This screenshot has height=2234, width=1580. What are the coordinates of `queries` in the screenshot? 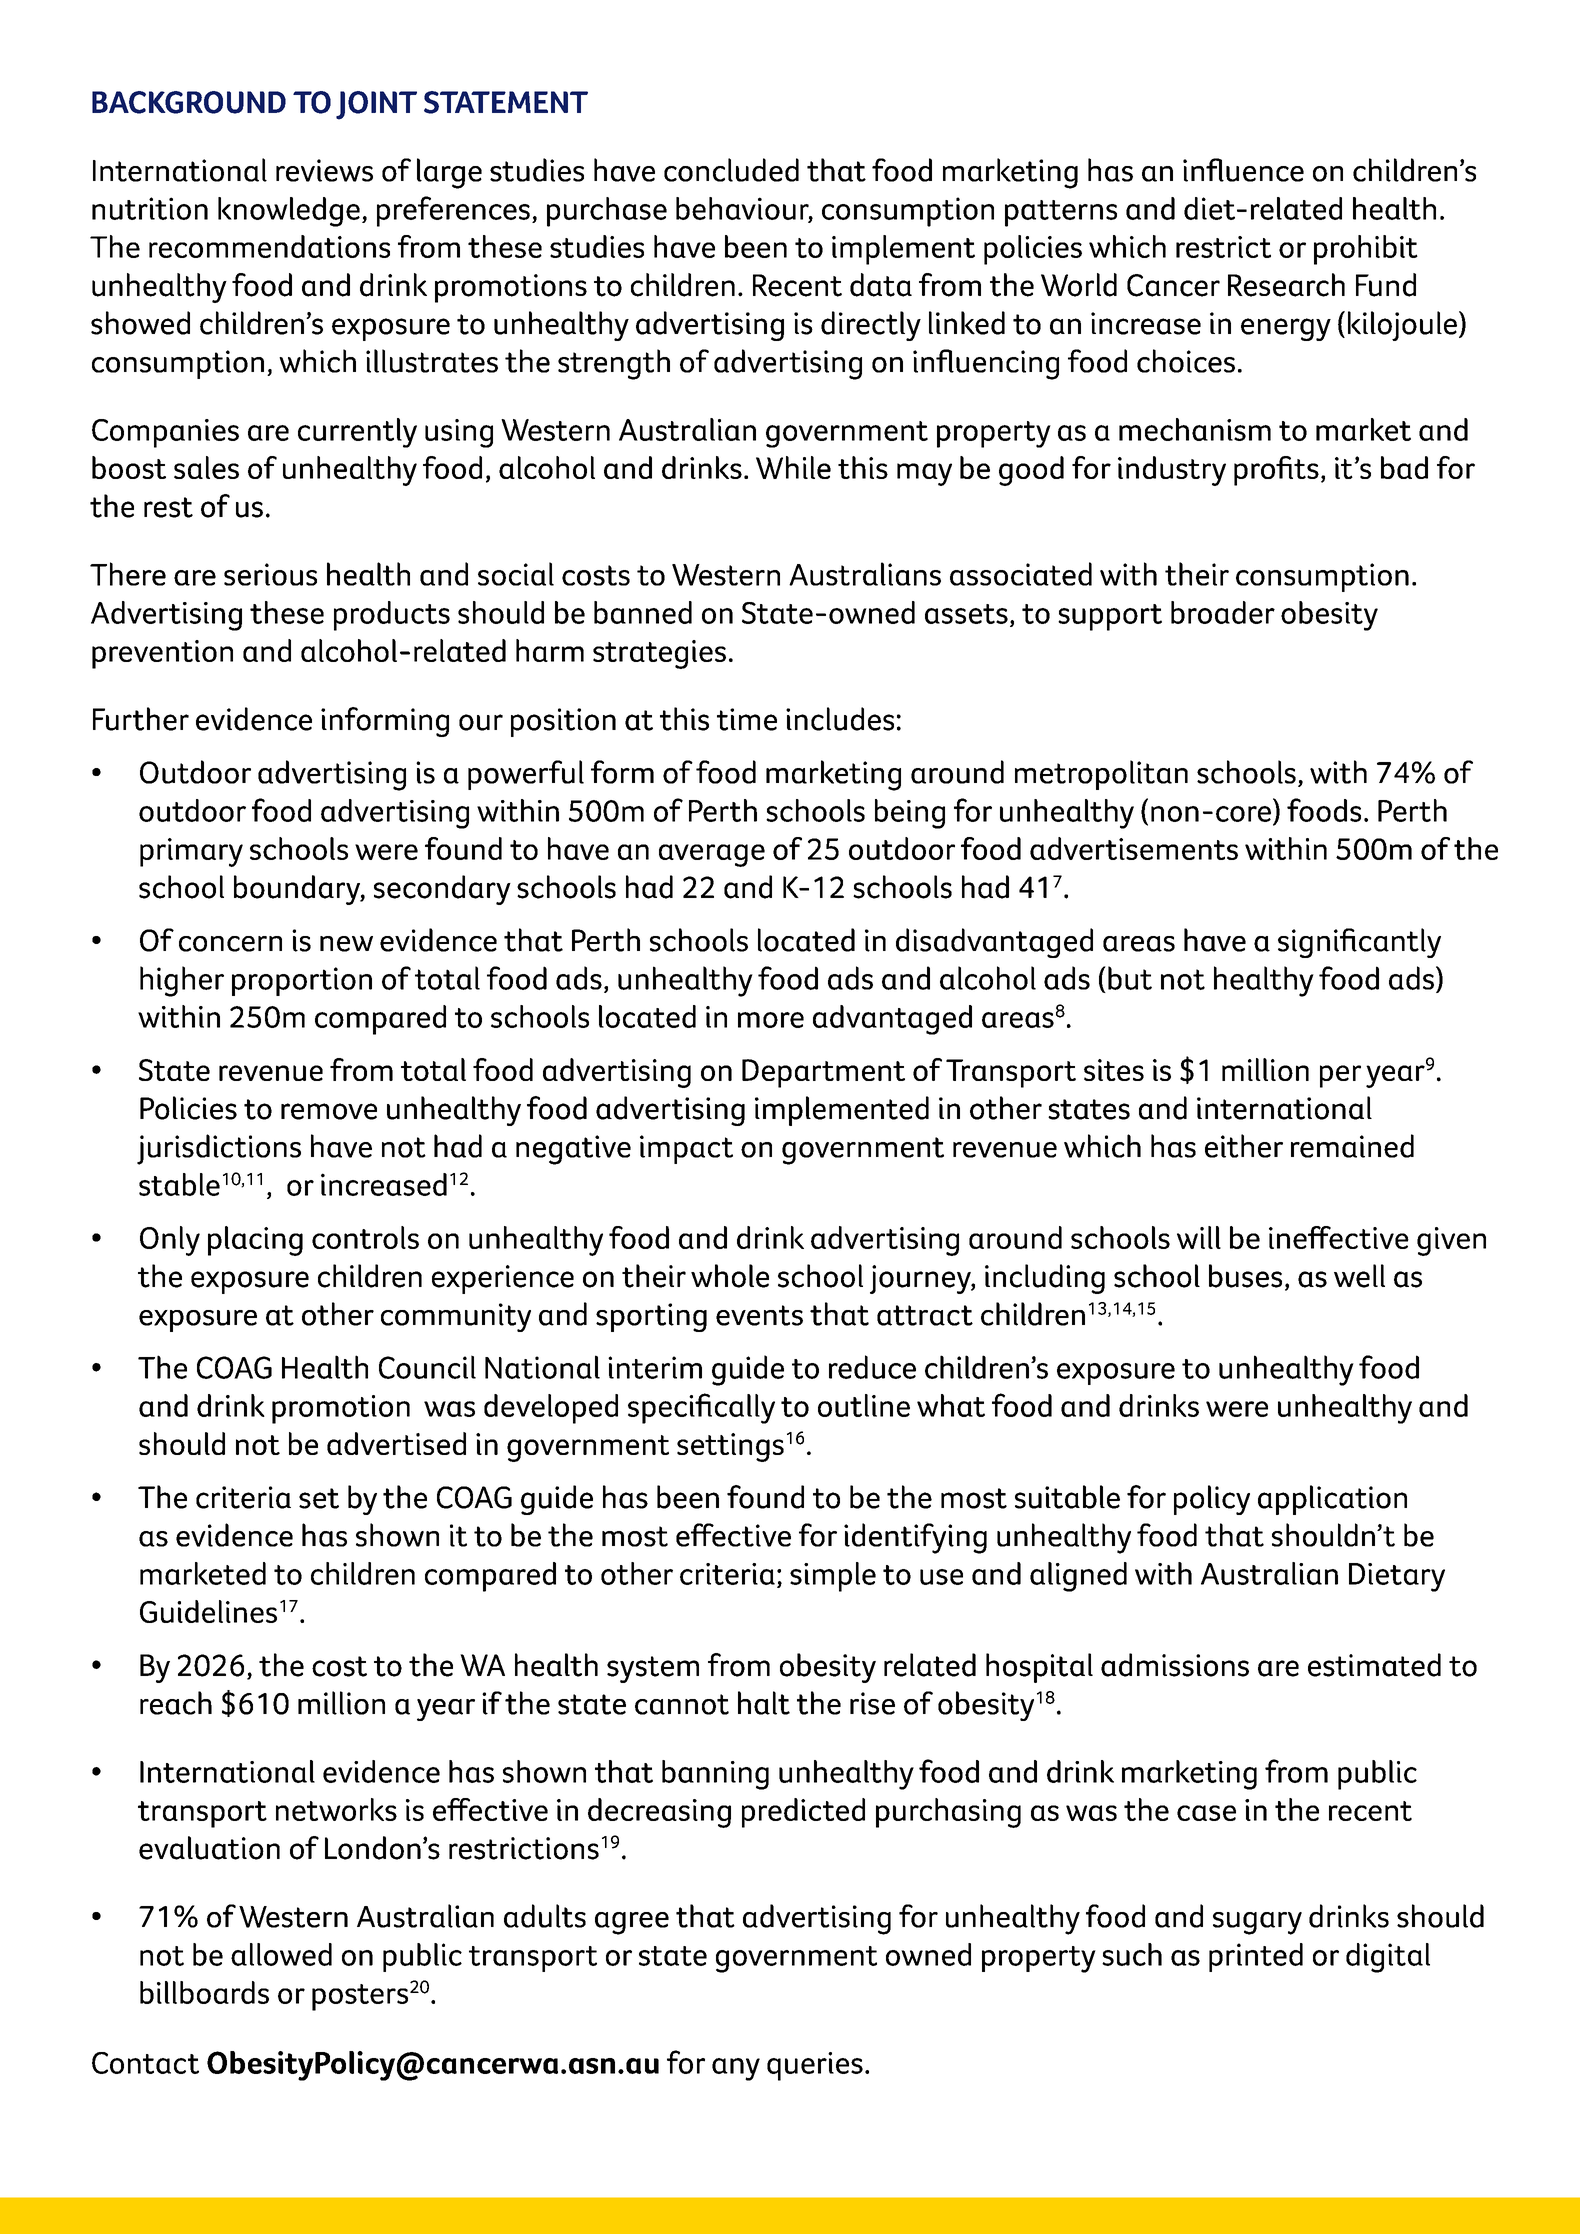 It's located at (815, 2066).
